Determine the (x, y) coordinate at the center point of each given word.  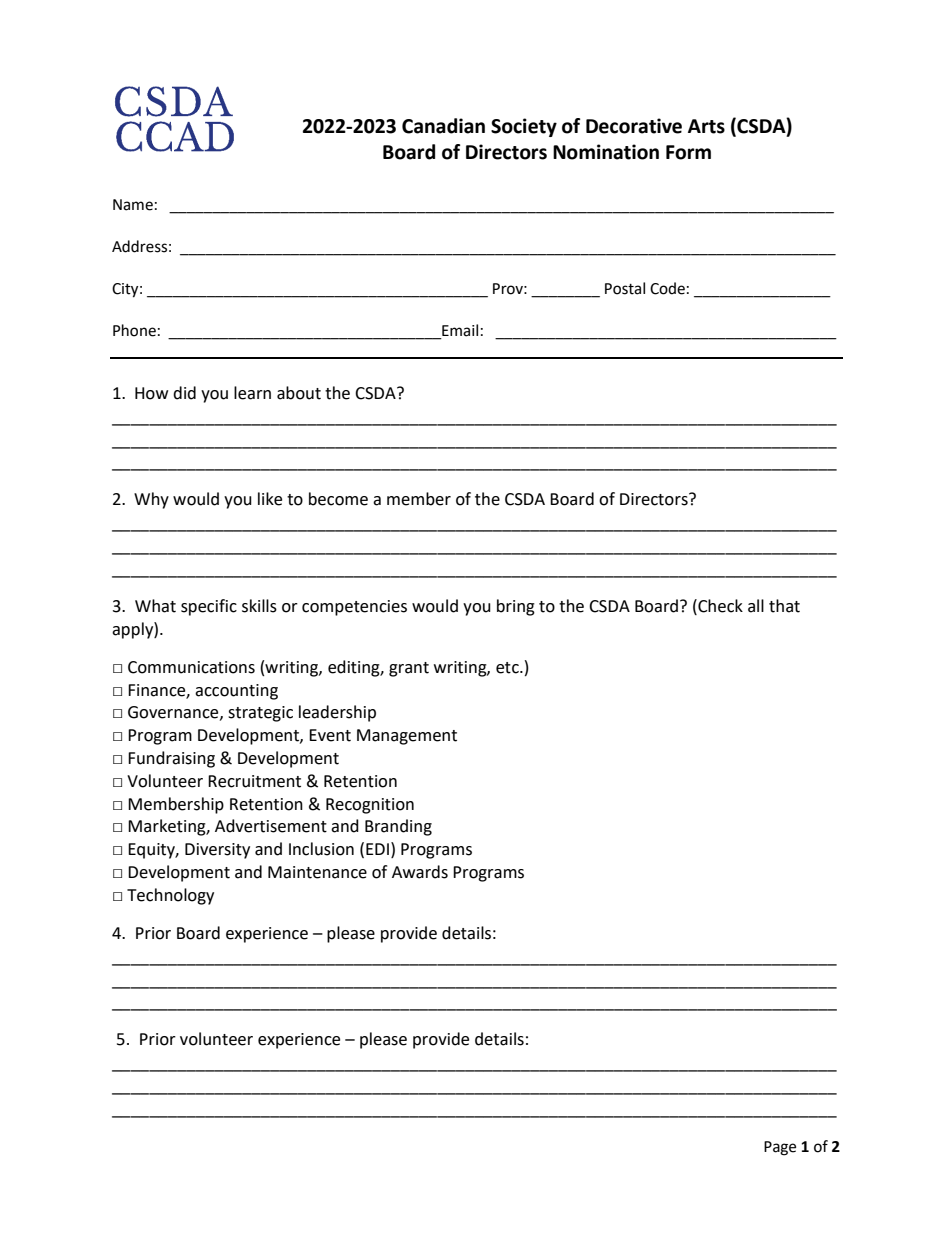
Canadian (443, 126)
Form (688, 152)
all (756, 606)
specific (209, 607)
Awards (420, 872)
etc (508, 668)
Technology (170, 896)
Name (133, 205)
